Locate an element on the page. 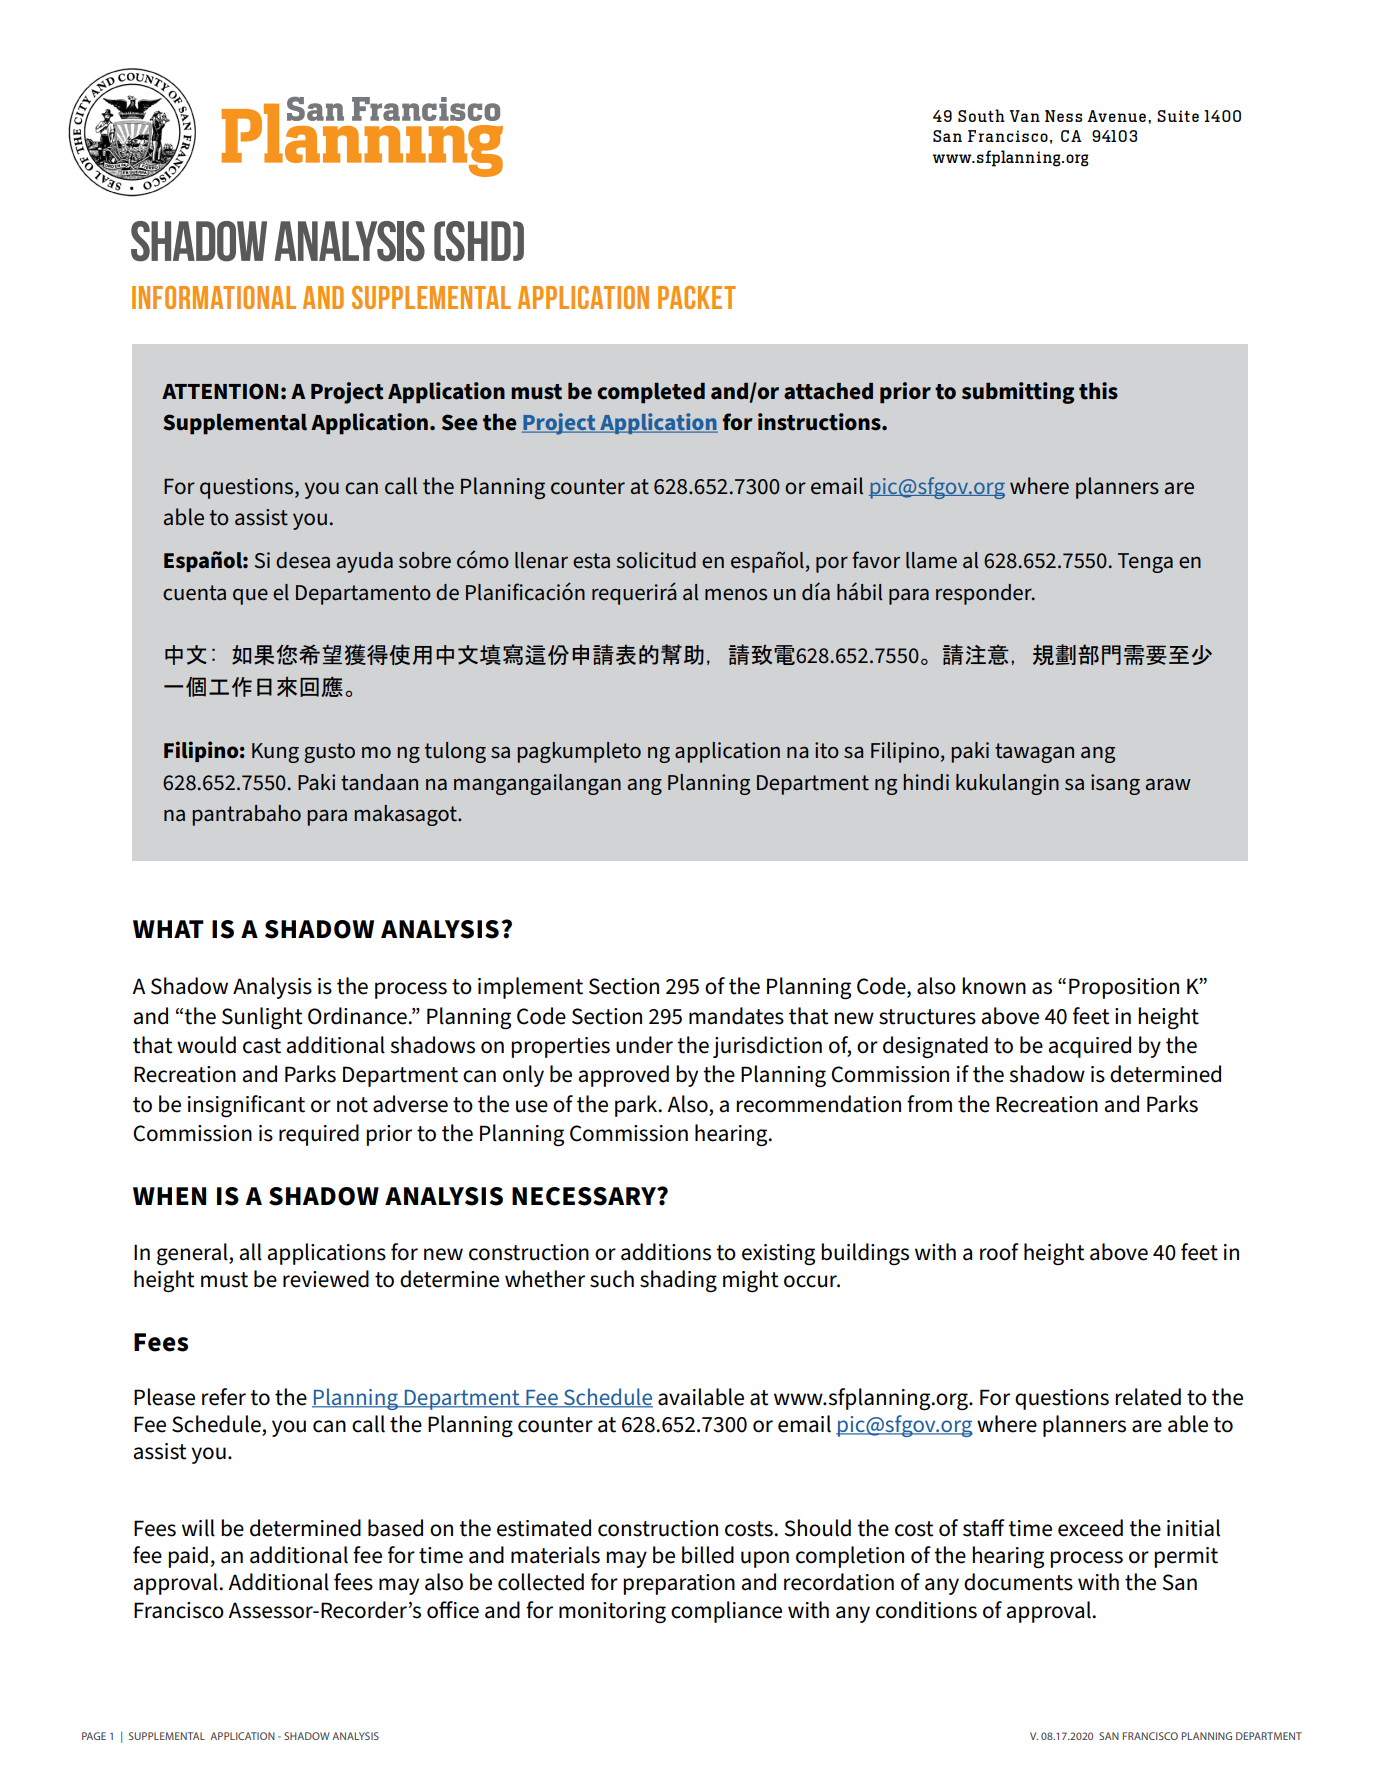  Proposition is located at coordinates (1124, 988).
